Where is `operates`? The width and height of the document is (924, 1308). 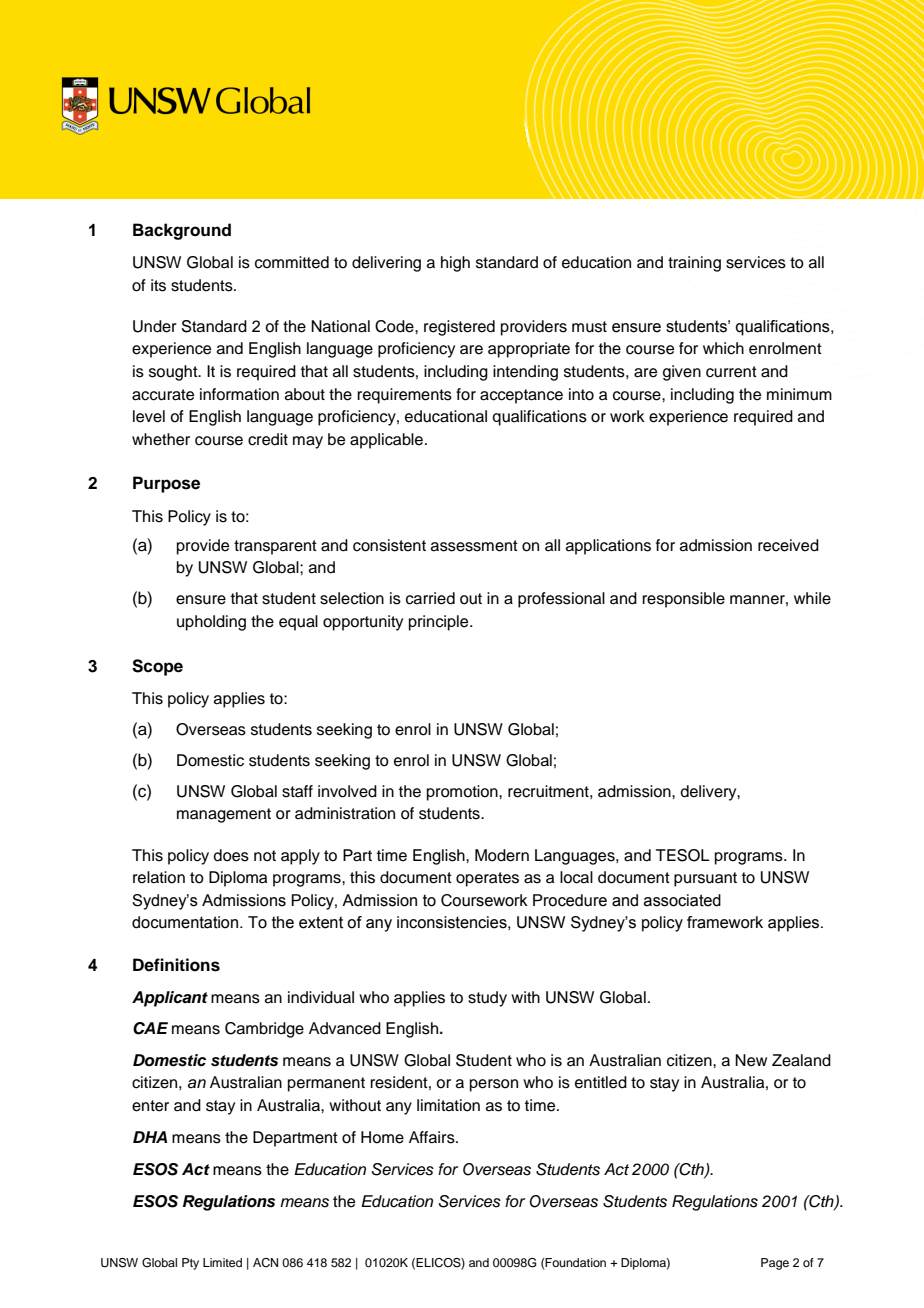 operates is located at coordinates (487, 879).
